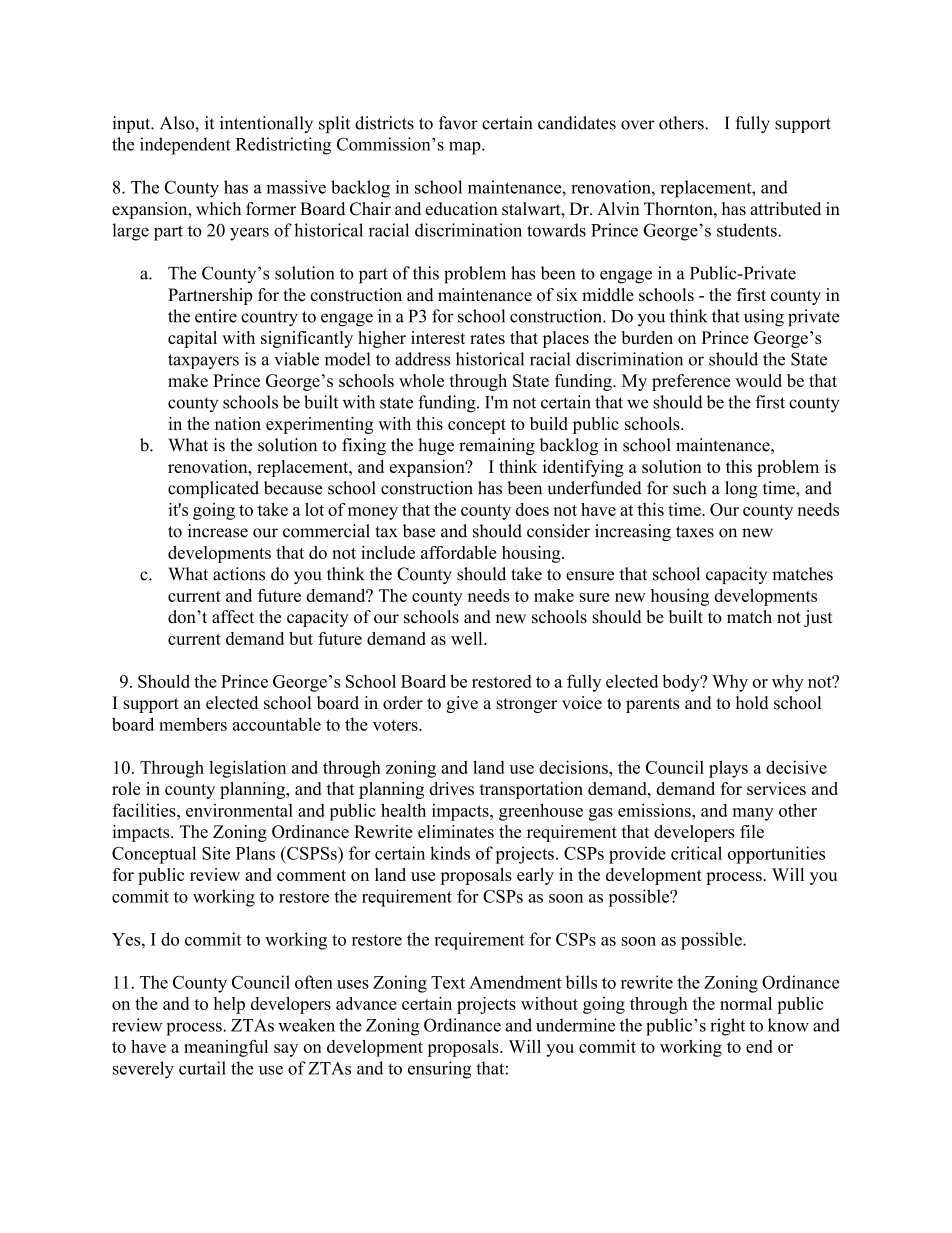 The image size is (952, 1233). I want to click on affect, so click(233, 617).
